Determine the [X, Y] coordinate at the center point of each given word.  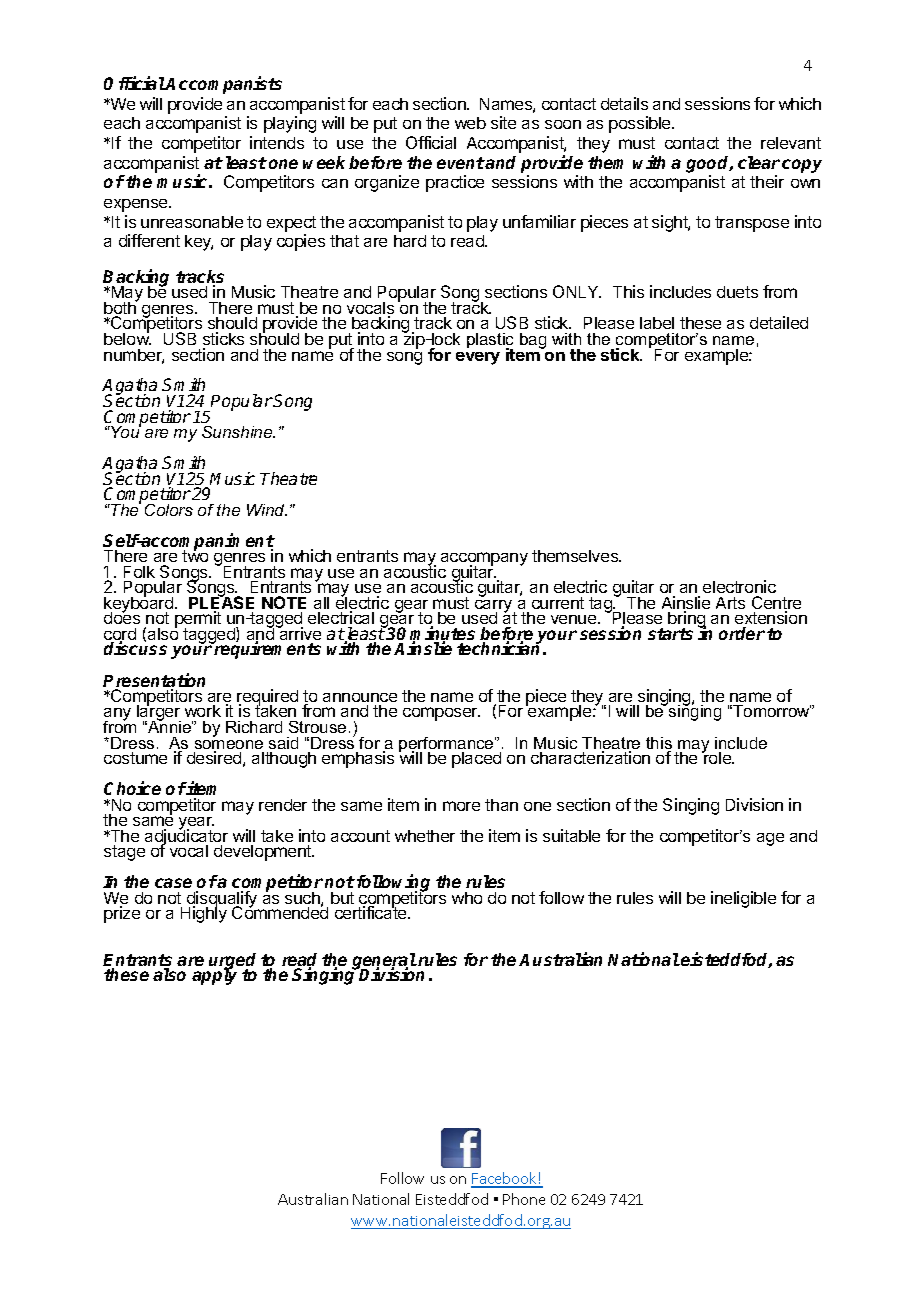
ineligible [743, 899]
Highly [204, 914]
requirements [267, 650]
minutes [442, 634]
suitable [571, 835]
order [742, 633]
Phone [524, 1199]
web [470, 123]
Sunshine [238, 432]
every [478, 358]
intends [277, 142]
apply [214, 976]
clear [759, 162]
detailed [779, 322]
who [467, 898]
